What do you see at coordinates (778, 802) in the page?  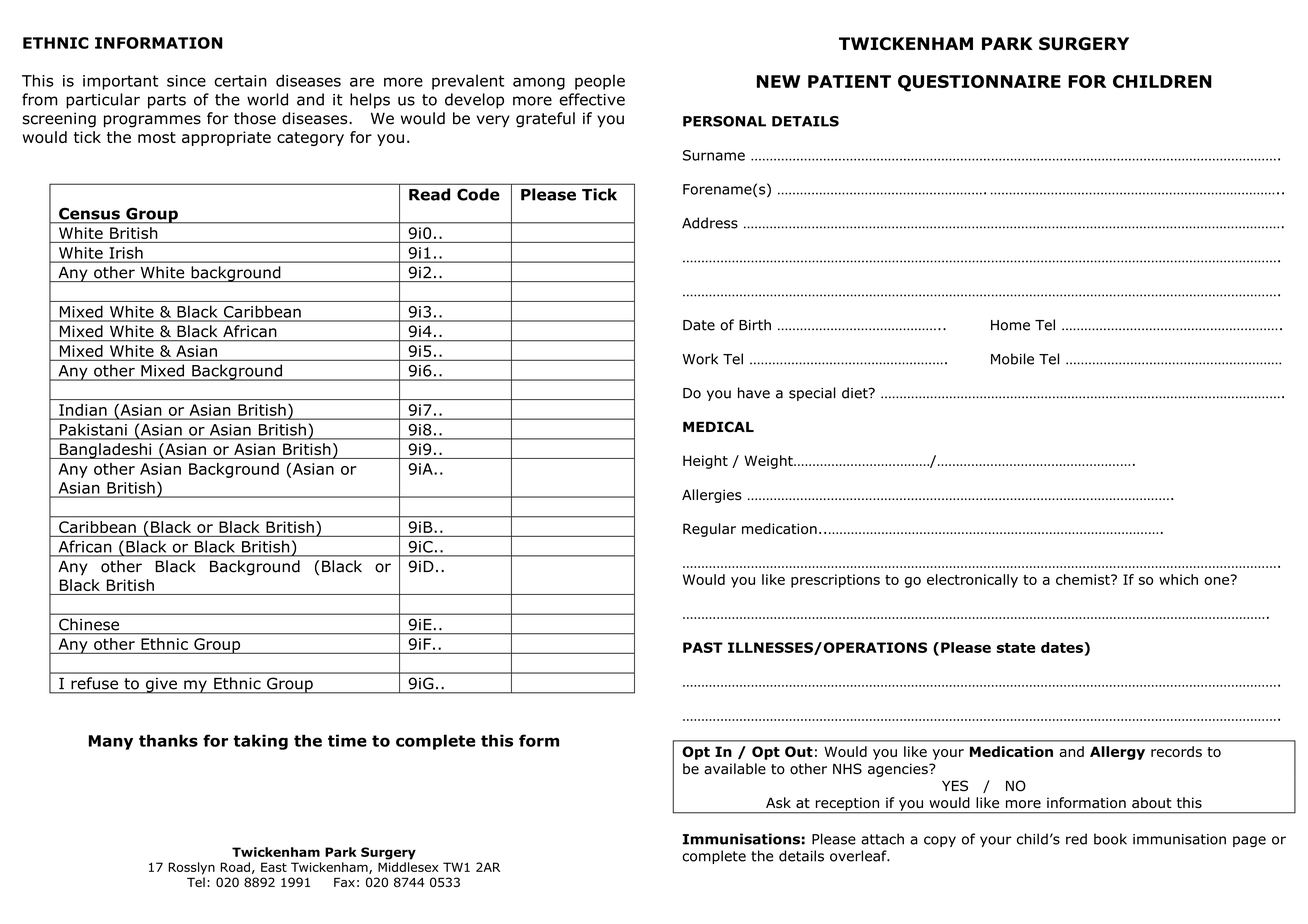 I see `Ask` at bounding box center [778, 802].
